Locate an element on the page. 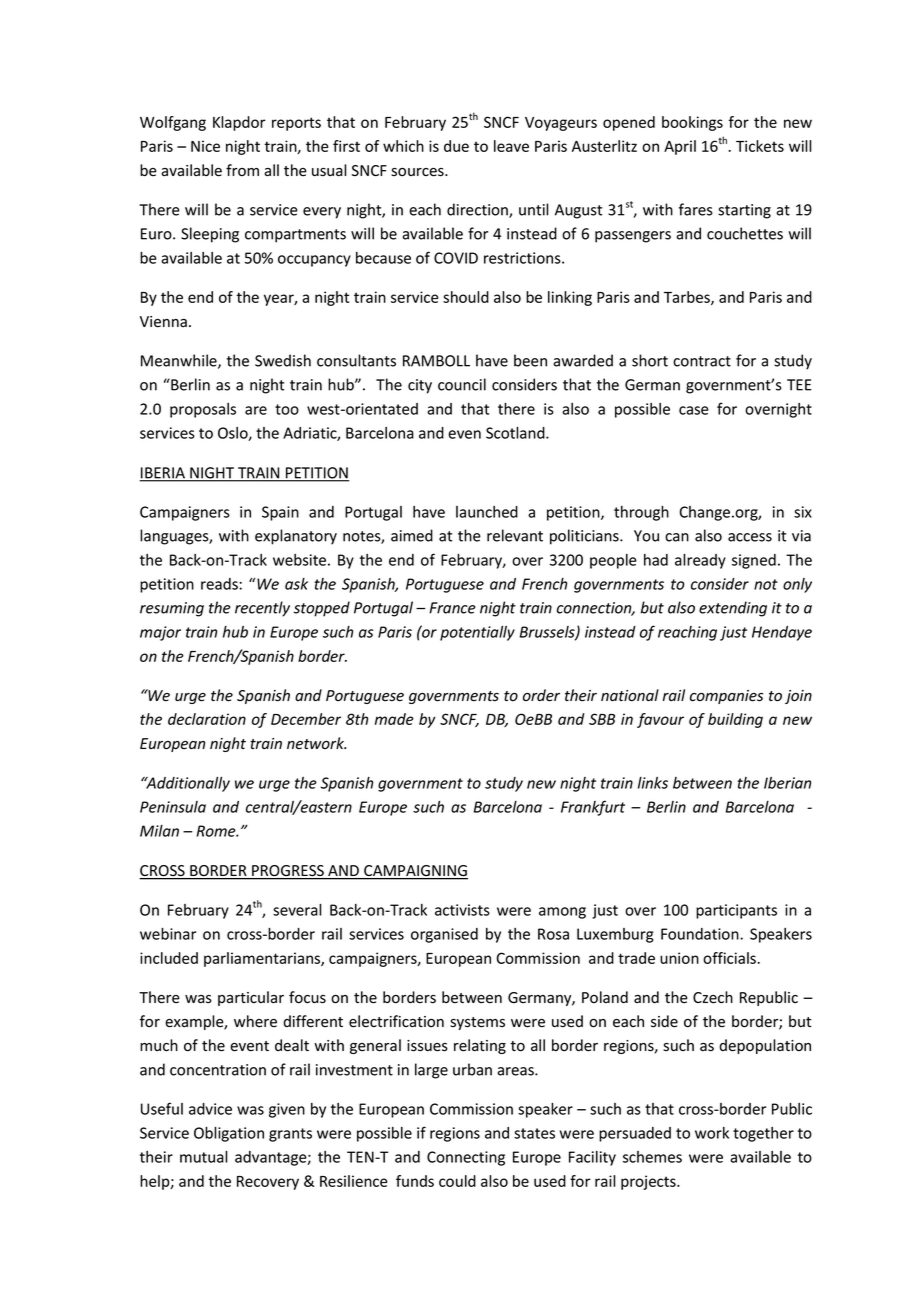 This document has width=924, height=1308. access is located at coordinates (750, 537).
